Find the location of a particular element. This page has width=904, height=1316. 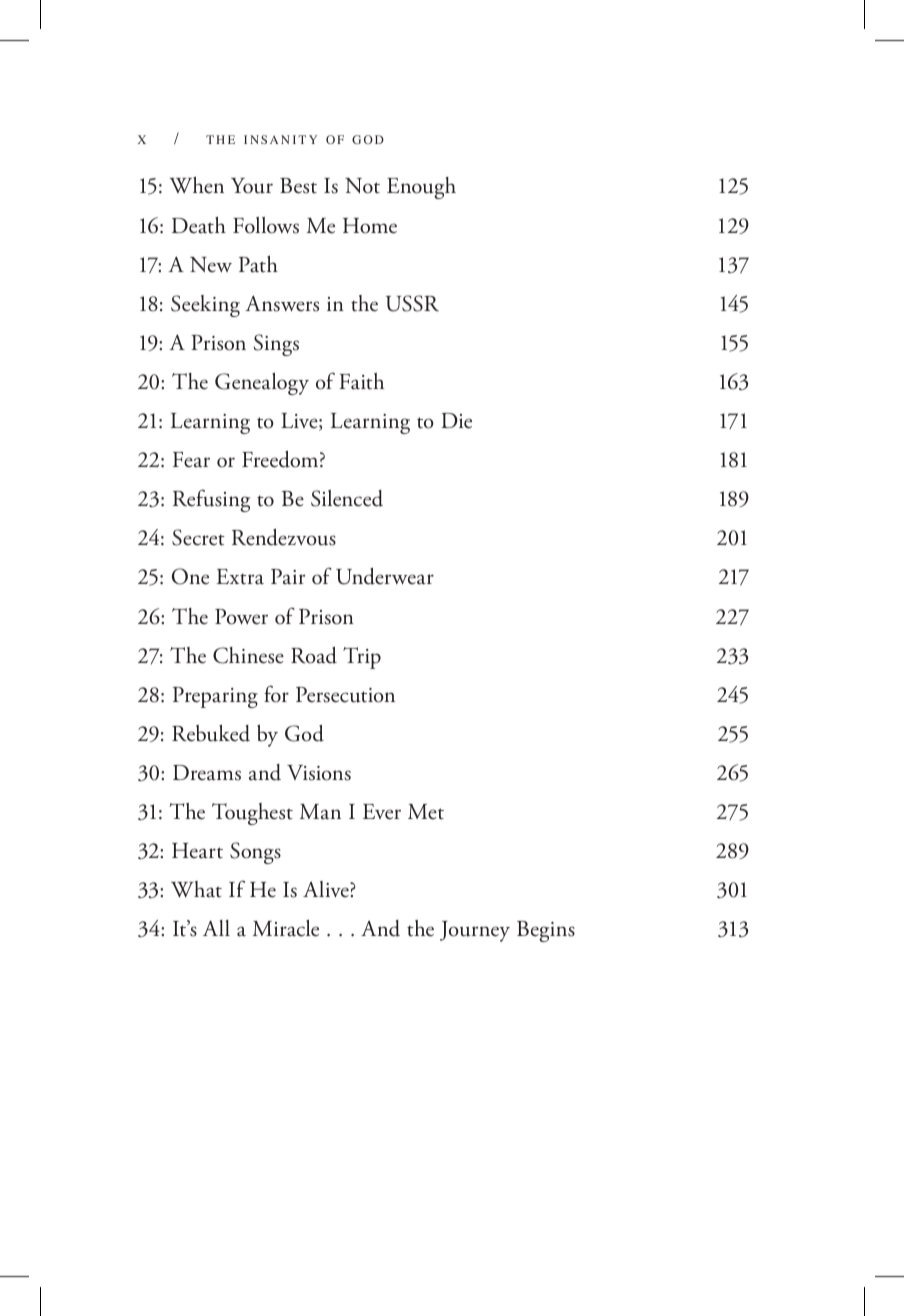

Silenced is located at coordinates (347, 498).
